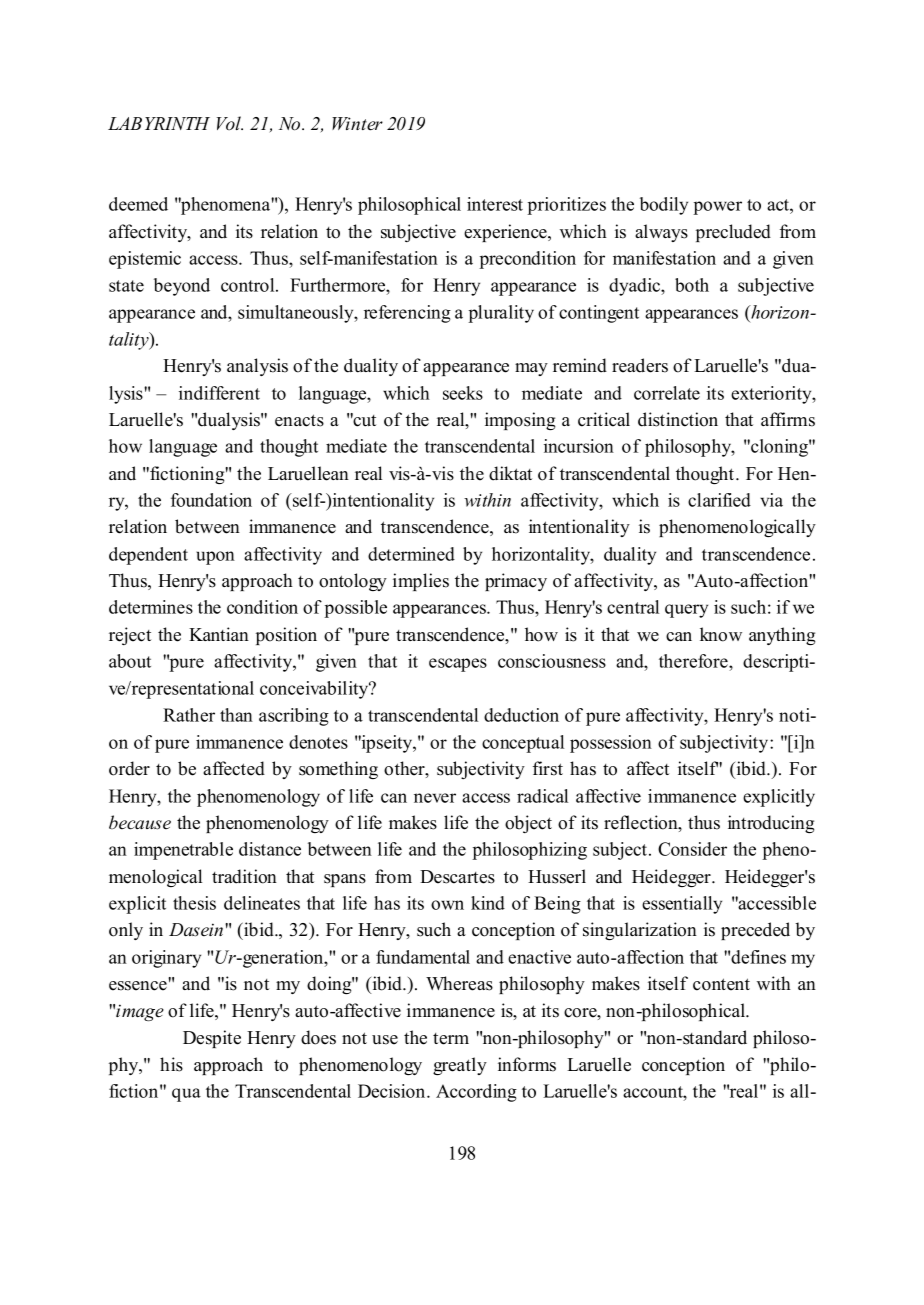 The image size is (924, 1305). What do you see at coordinates (212, 1039) in the document?
I see `Despite` at bounding box center [212, 1039].
